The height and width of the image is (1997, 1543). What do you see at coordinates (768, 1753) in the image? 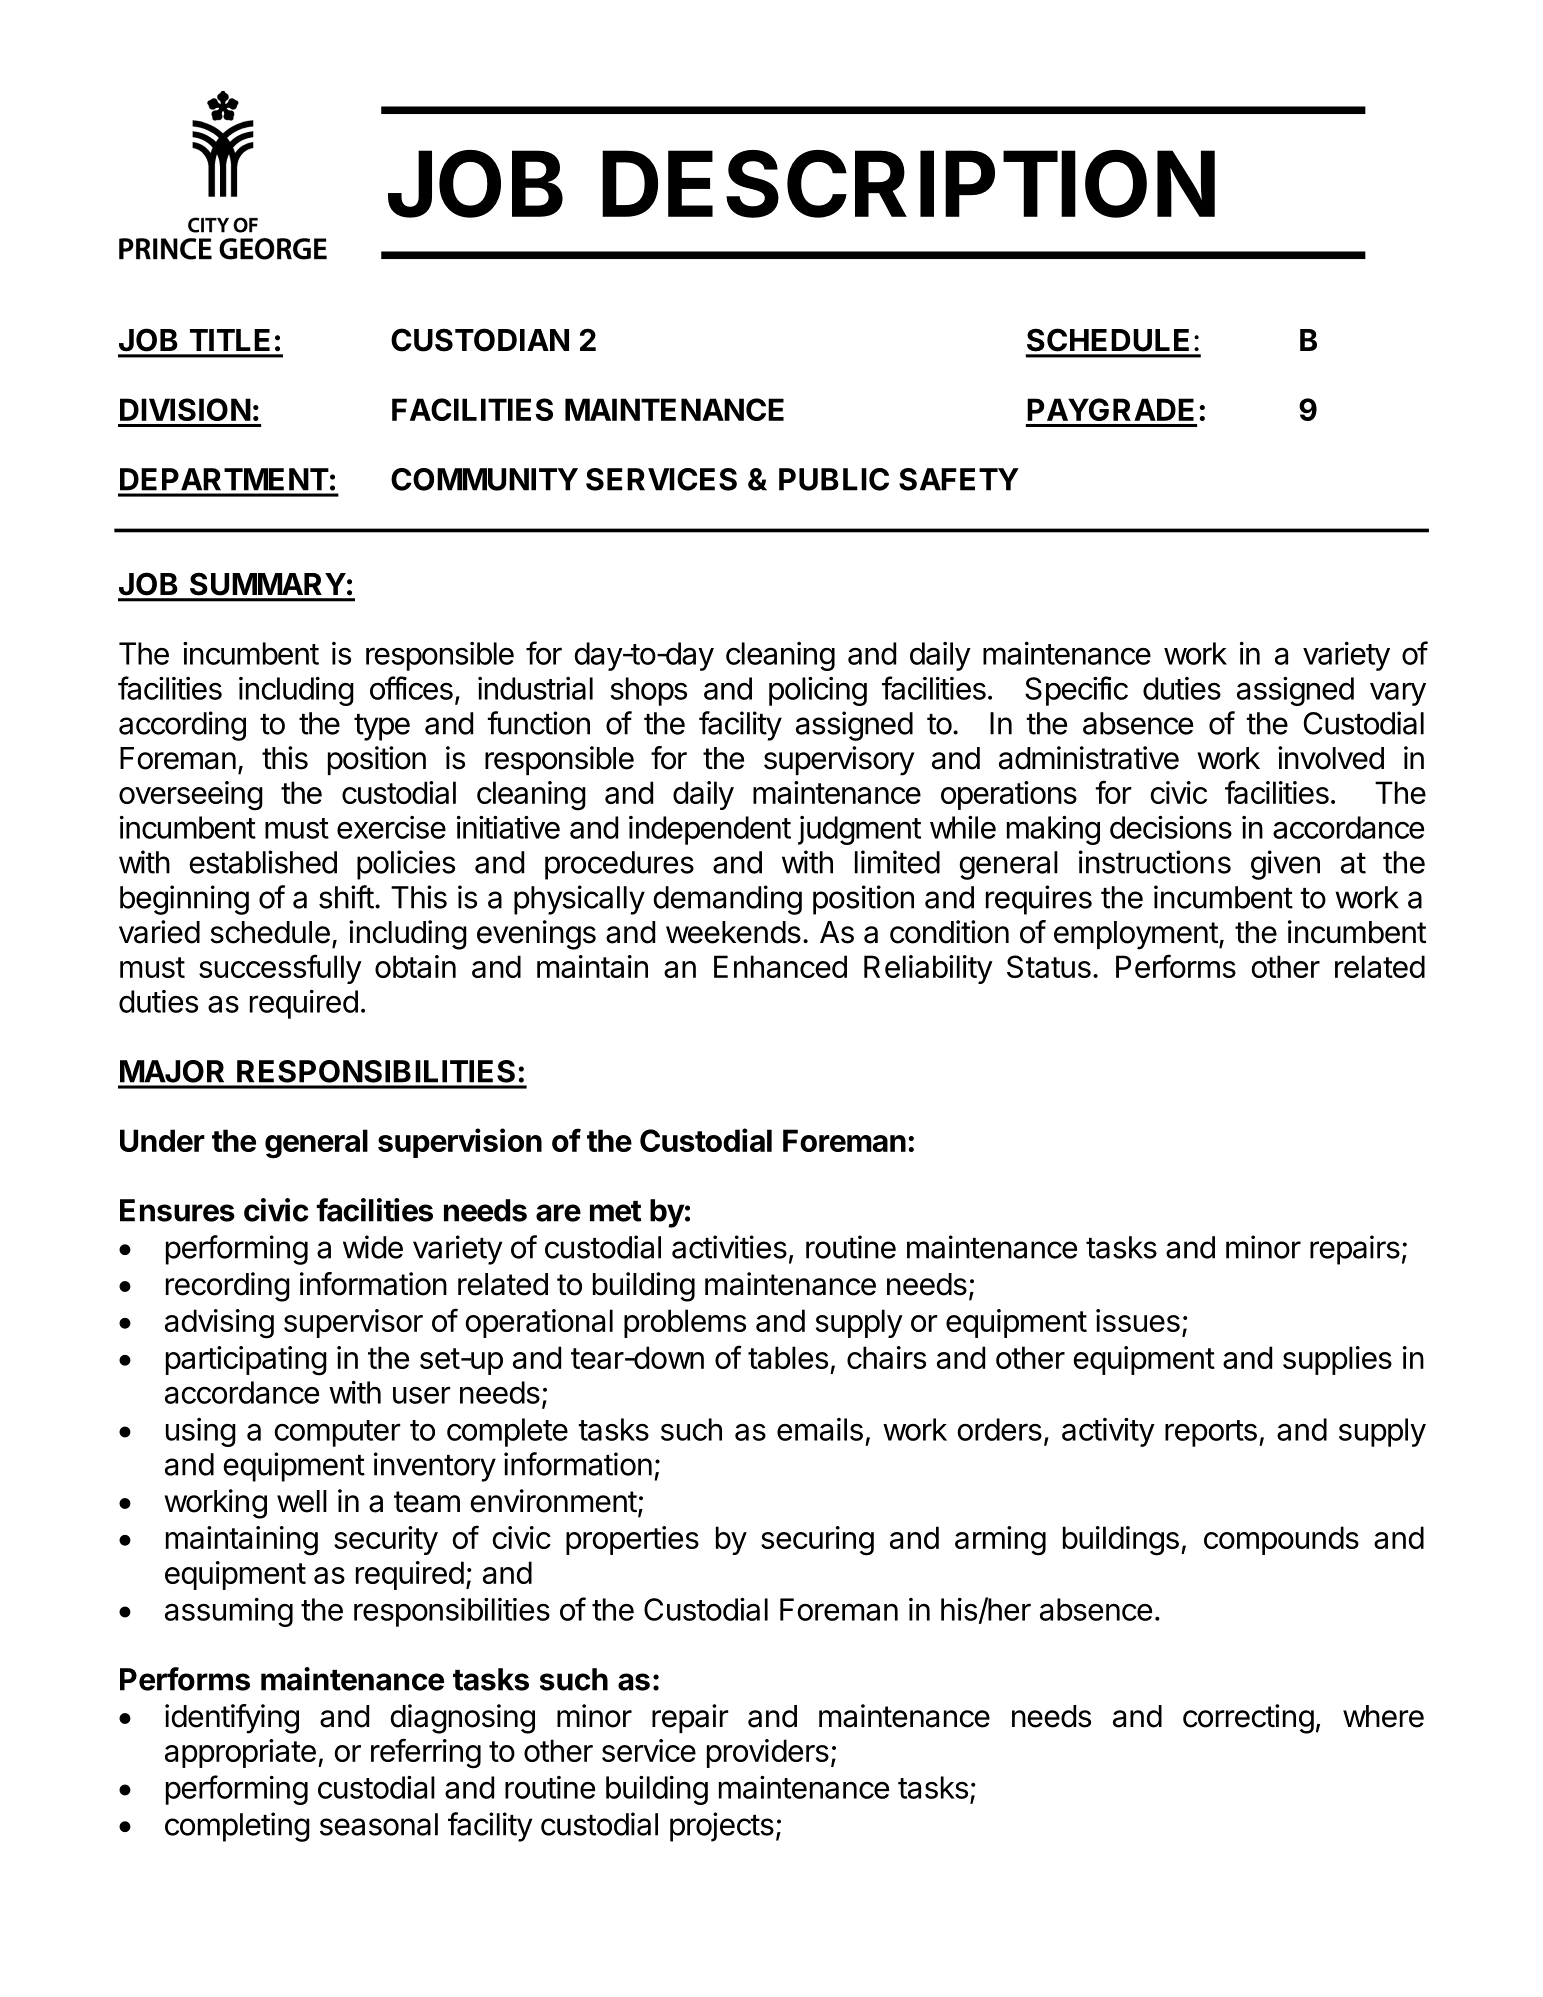
I see `providers` at bounding box center [768, 1753].
